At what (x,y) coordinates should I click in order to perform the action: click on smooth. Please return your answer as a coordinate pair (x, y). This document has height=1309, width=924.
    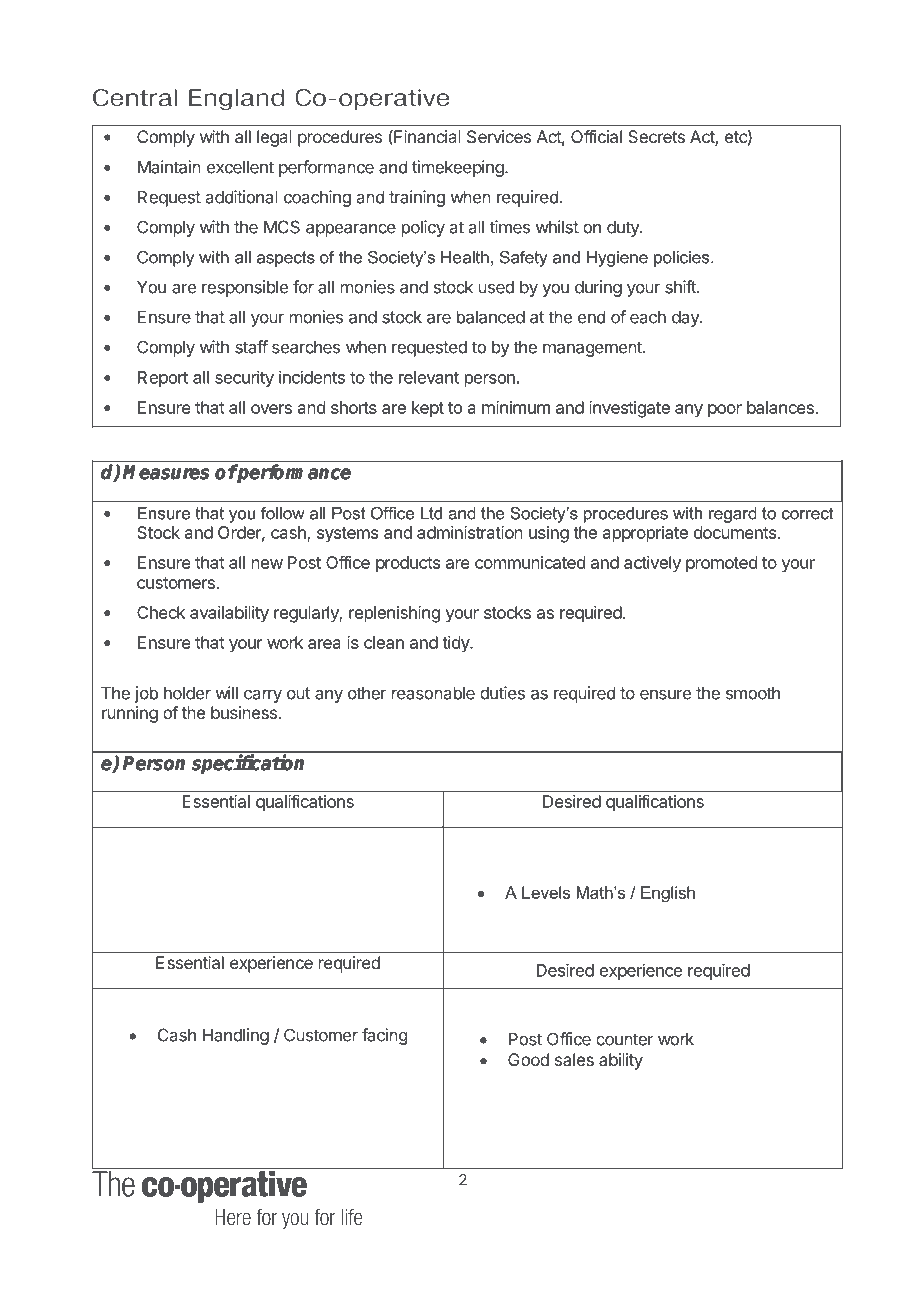
    Looking at the image, I should click on (753, 693).
